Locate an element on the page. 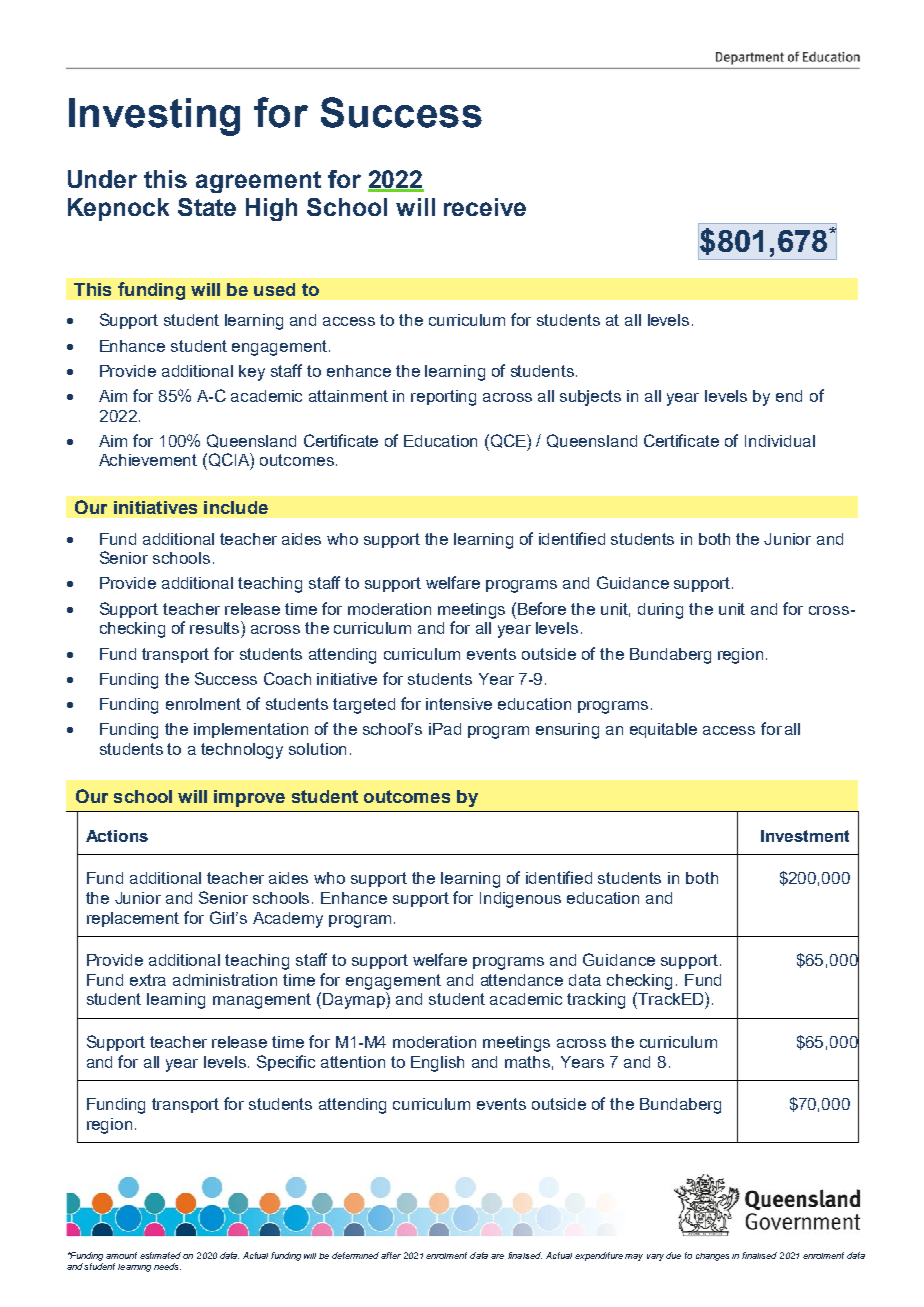 Image resolution: width=924 pixels, height=1307 pixels. reporting is located at coordinates (443, 398).
